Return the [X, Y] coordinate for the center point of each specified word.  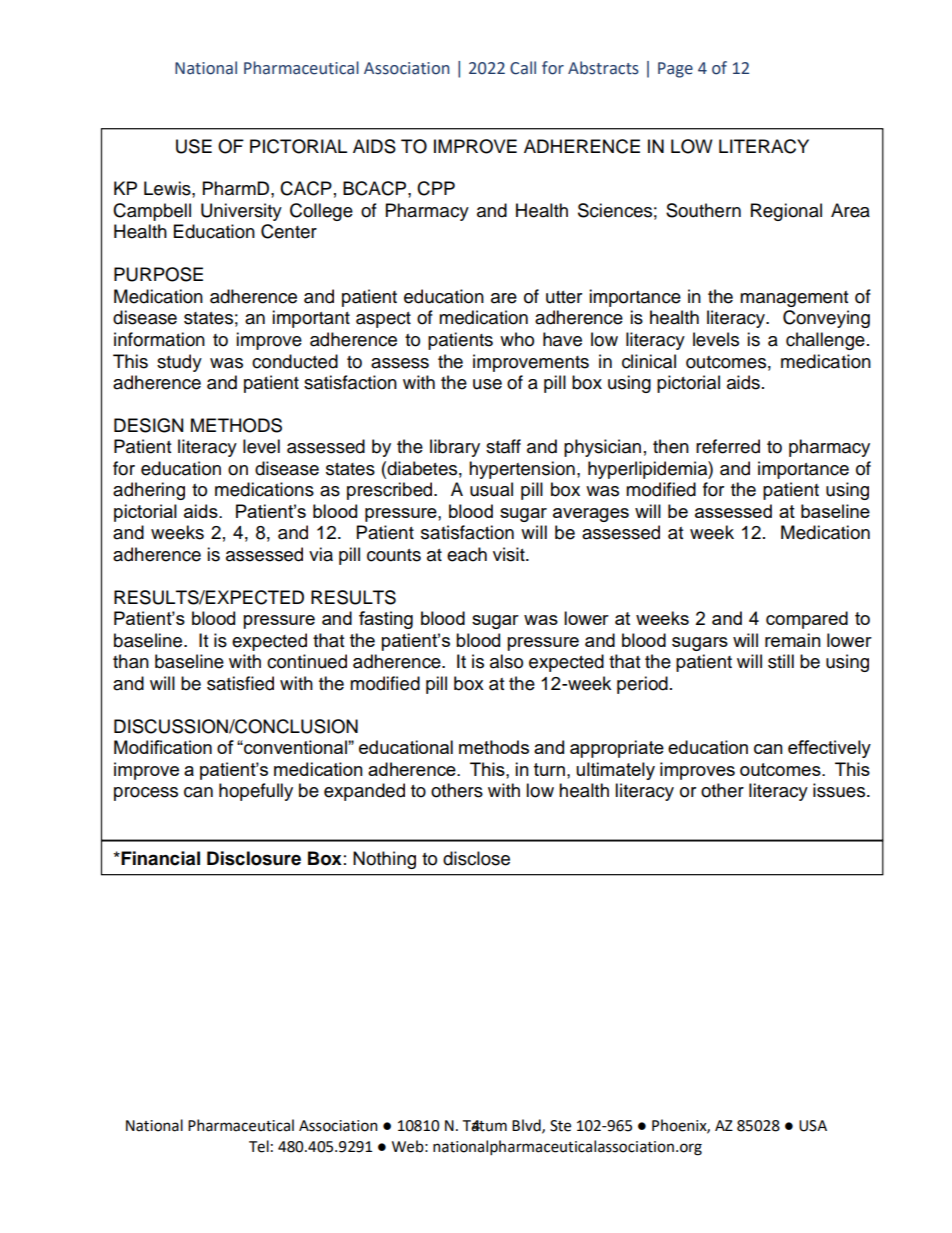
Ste [560, 1126]
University [241, 212]
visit [510, 554]
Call [523, 68]
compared [807, 620]
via [321, 554]
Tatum [485, 1126]
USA [813, 1126]
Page [675, 70]
